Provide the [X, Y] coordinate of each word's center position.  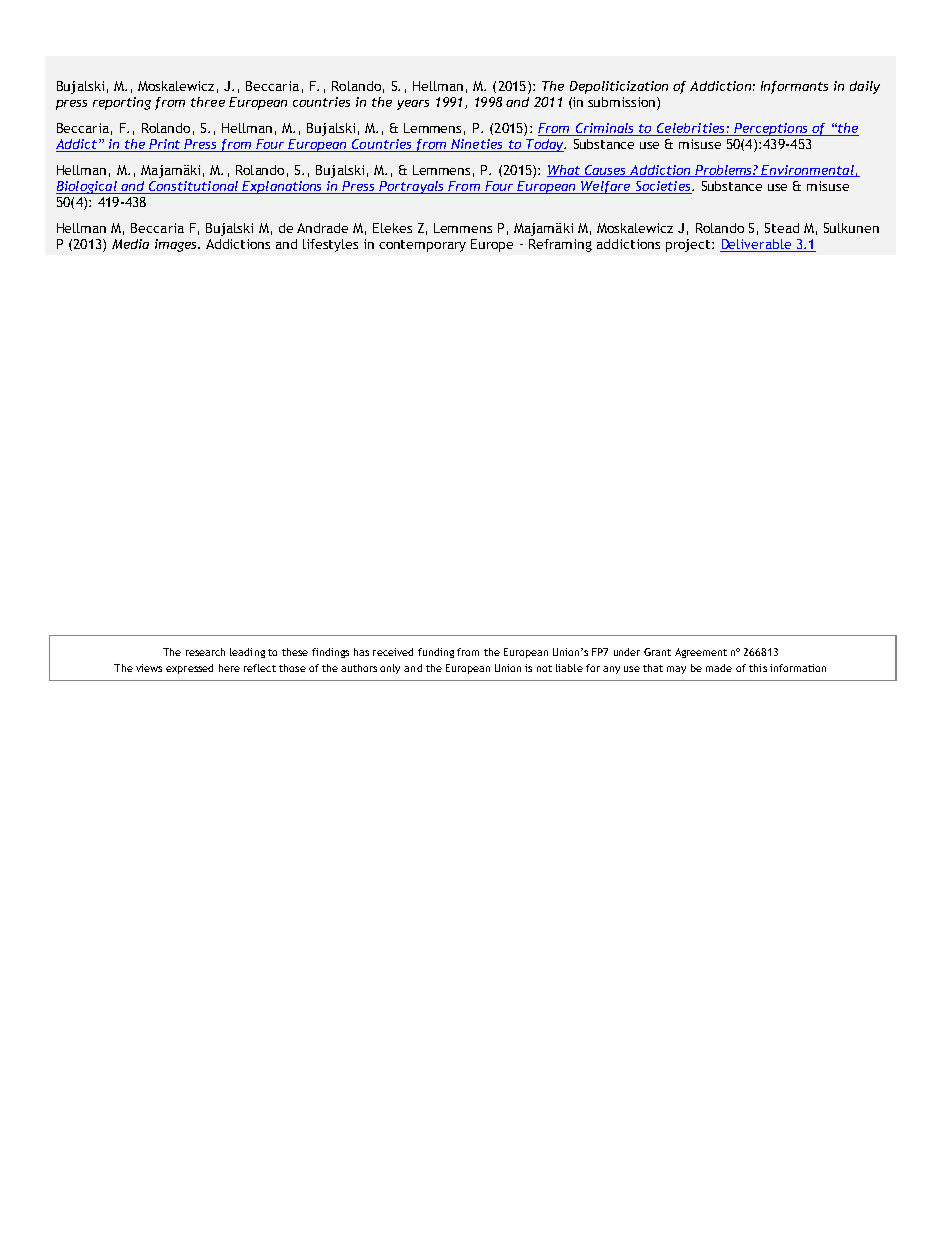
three [208, 102]
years [413, 105]
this [758, 668]
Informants [794, 87]
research [205, 652]
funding [436, 653]
